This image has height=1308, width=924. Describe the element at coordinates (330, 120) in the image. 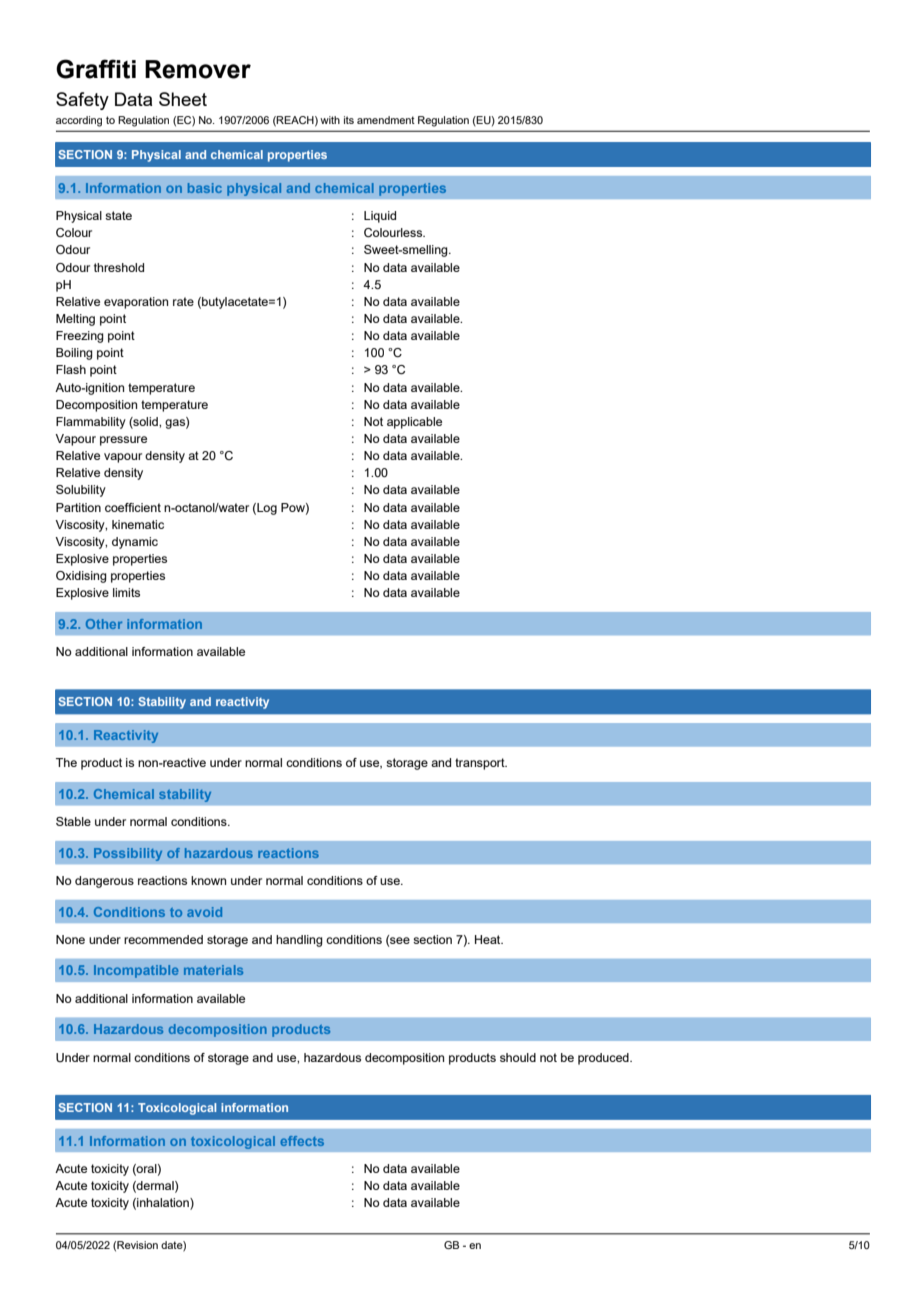

I see `with` at that location.
